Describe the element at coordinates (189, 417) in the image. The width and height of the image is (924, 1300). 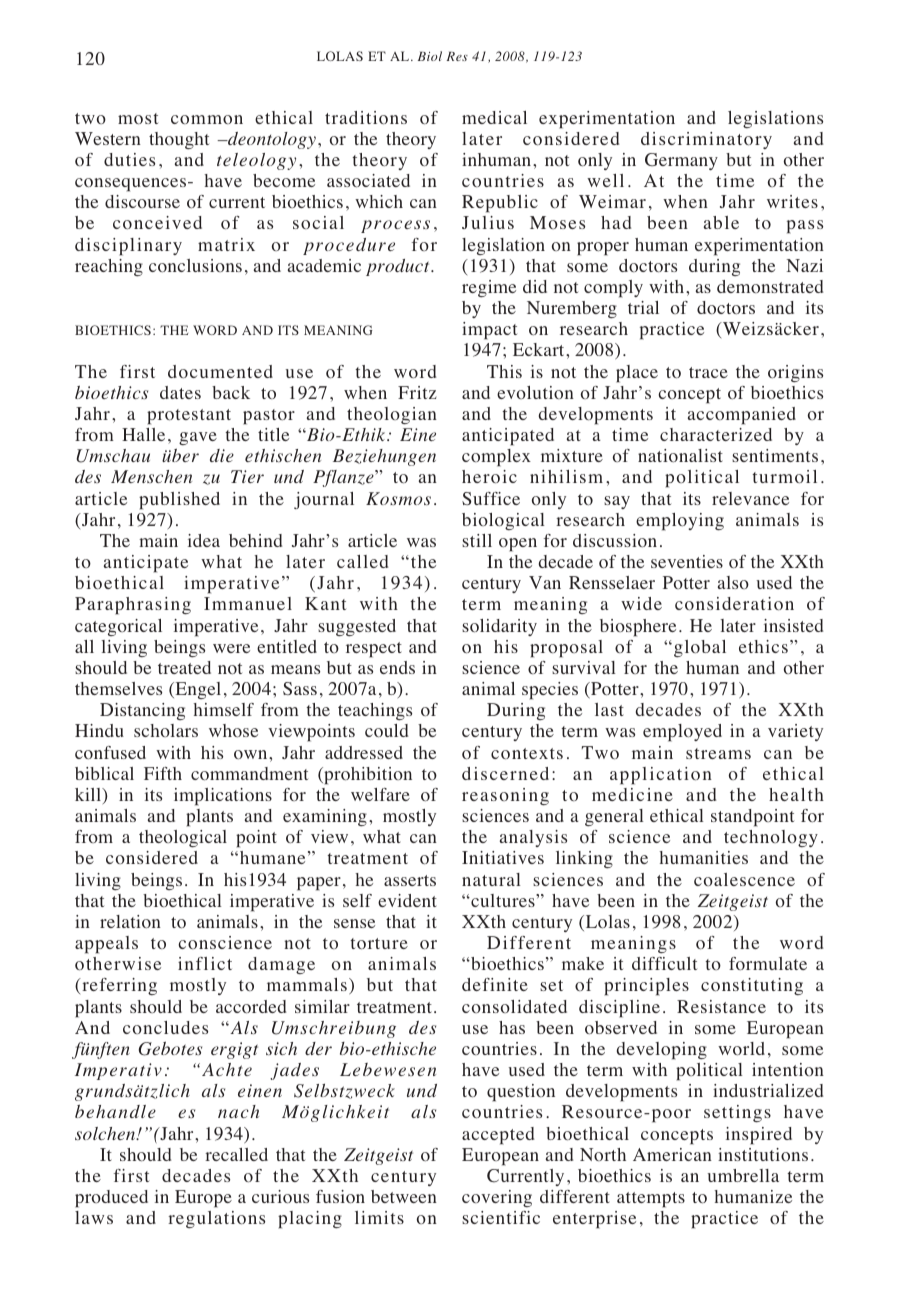
I see `protestant` at that location.
